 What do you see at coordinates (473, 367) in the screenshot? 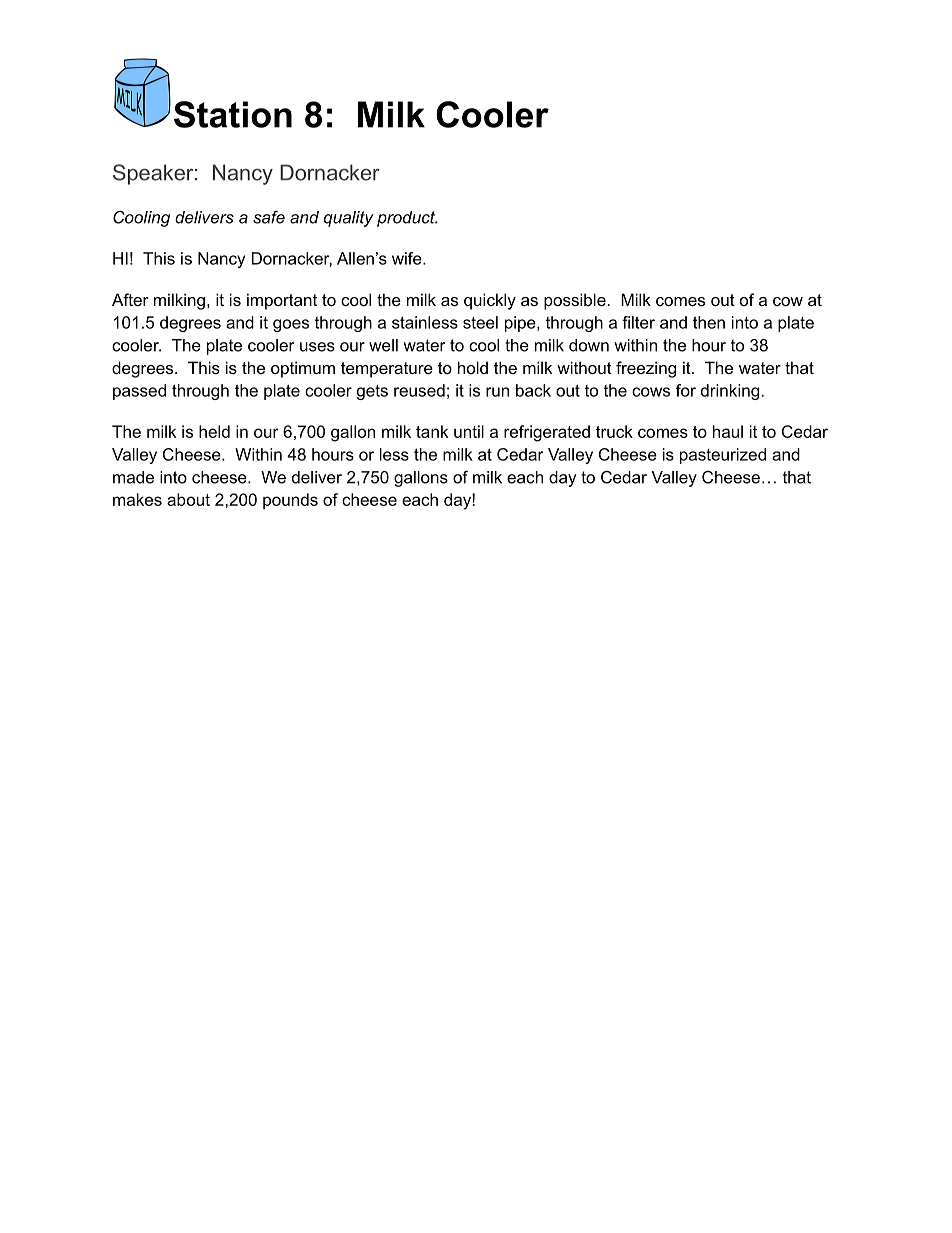
I see `hold` at bounding box center [473, 367].
